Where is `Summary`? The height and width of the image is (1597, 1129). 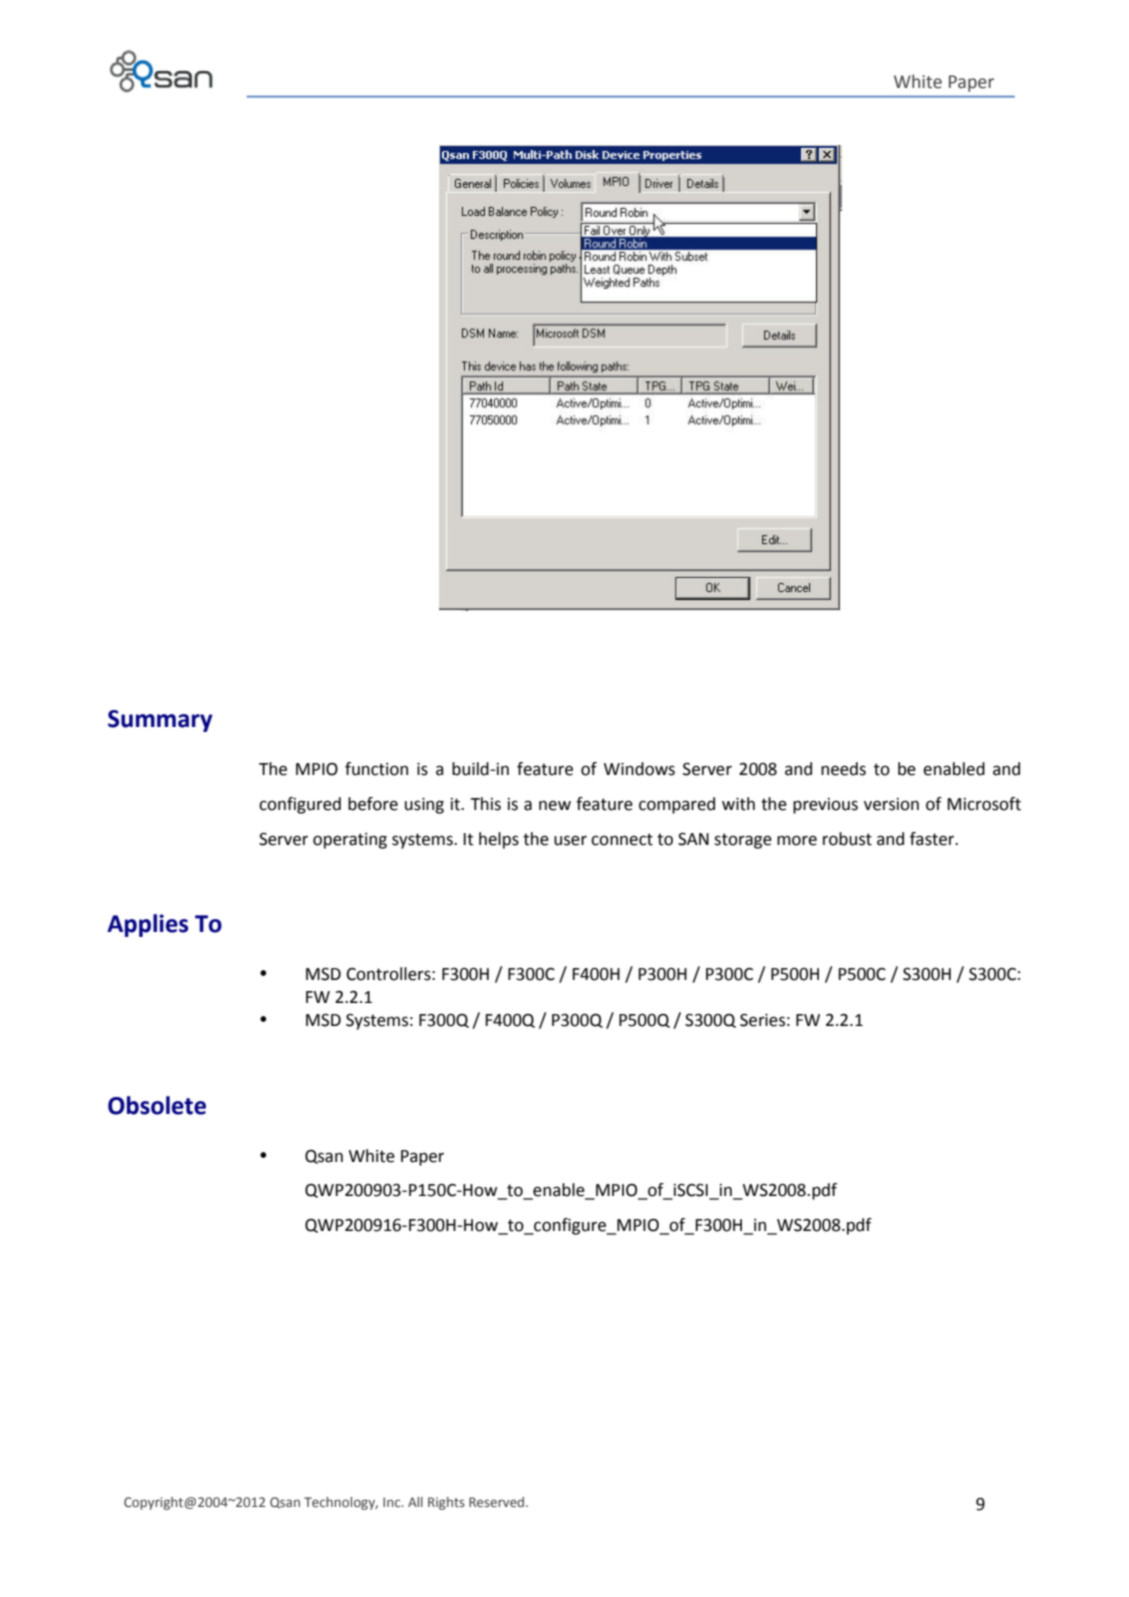
Summary is located at coordinates (160, 721).
